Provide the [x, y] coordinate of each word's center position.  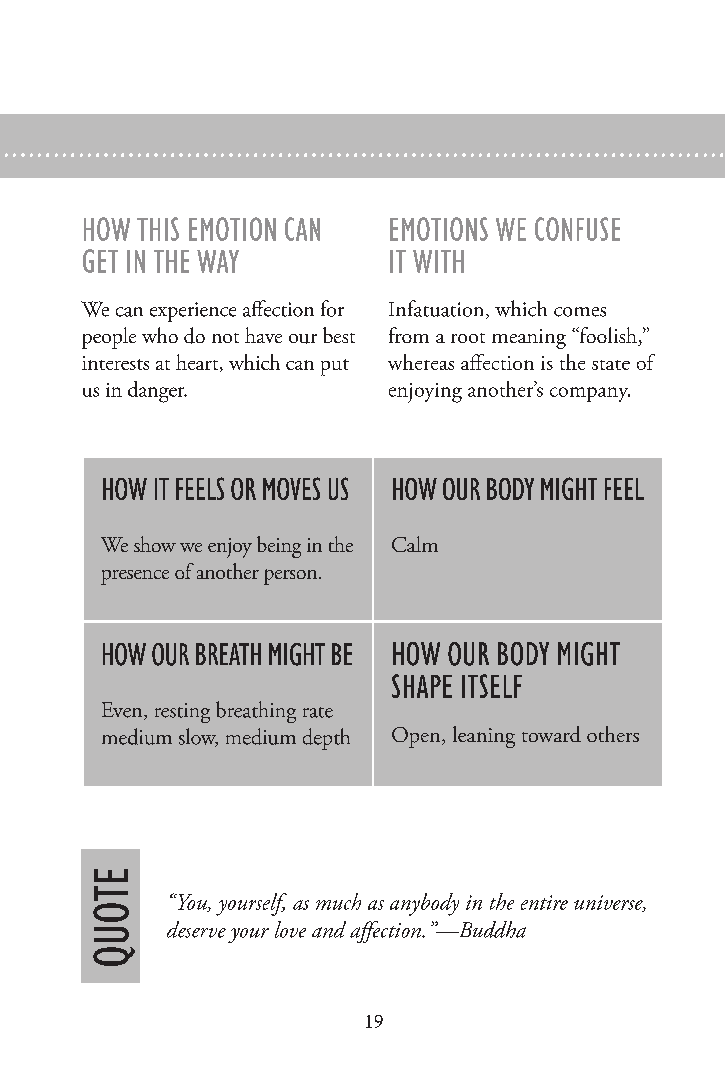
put [335, 367]
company [590, 394]
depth [326, 739]
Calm [415, 544]
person [292, 577]
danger [157, 392]
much [338, 901]
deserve [196, 929]
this [158, 229]
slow [198, 737]
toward [551, 734]
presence [135, 577]
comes [580, 312]
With [438, 261]
